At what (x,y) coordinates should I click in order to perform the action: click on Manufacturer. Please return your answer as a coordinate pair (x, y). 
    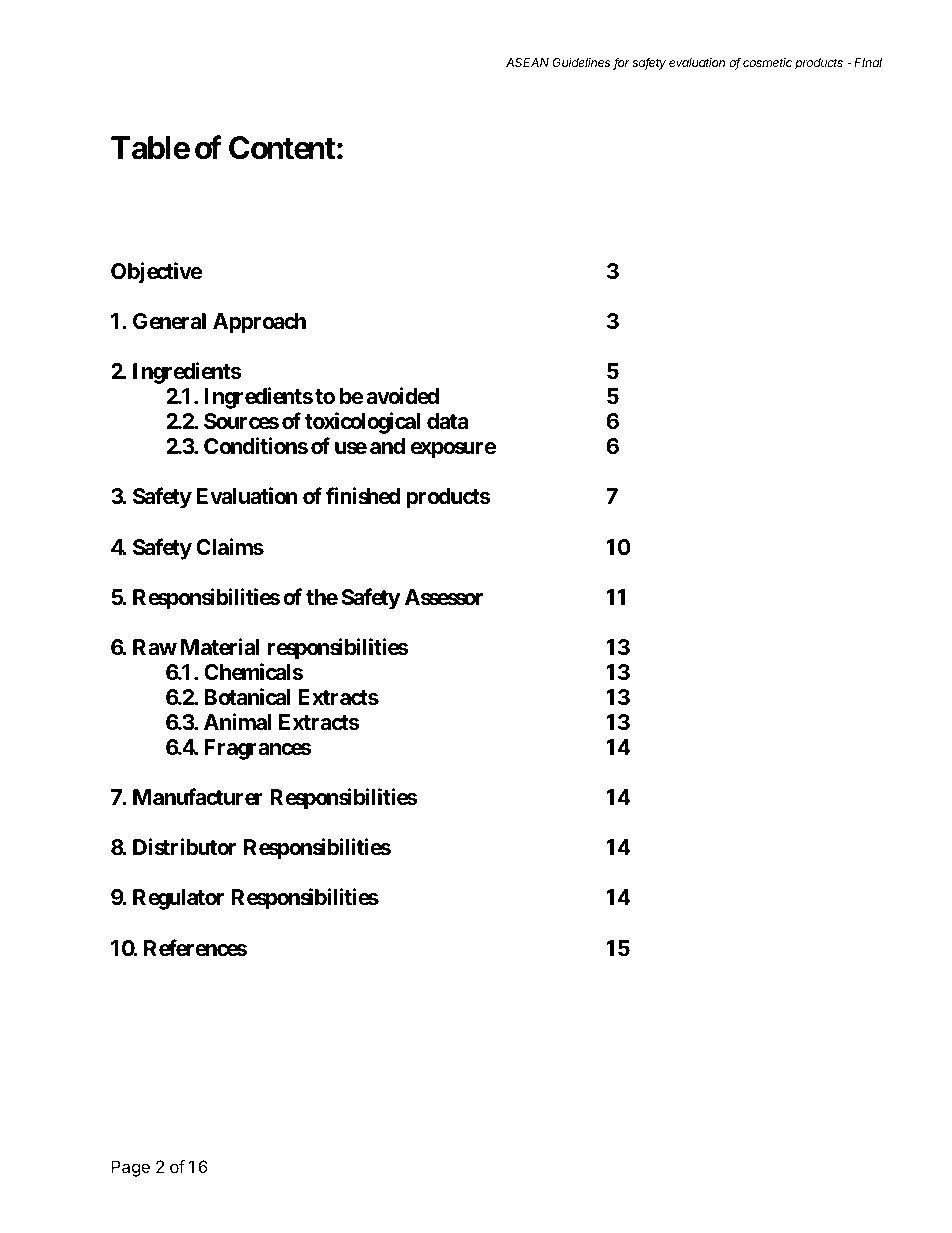
    Looking at the image, I should click on (198, 797).
